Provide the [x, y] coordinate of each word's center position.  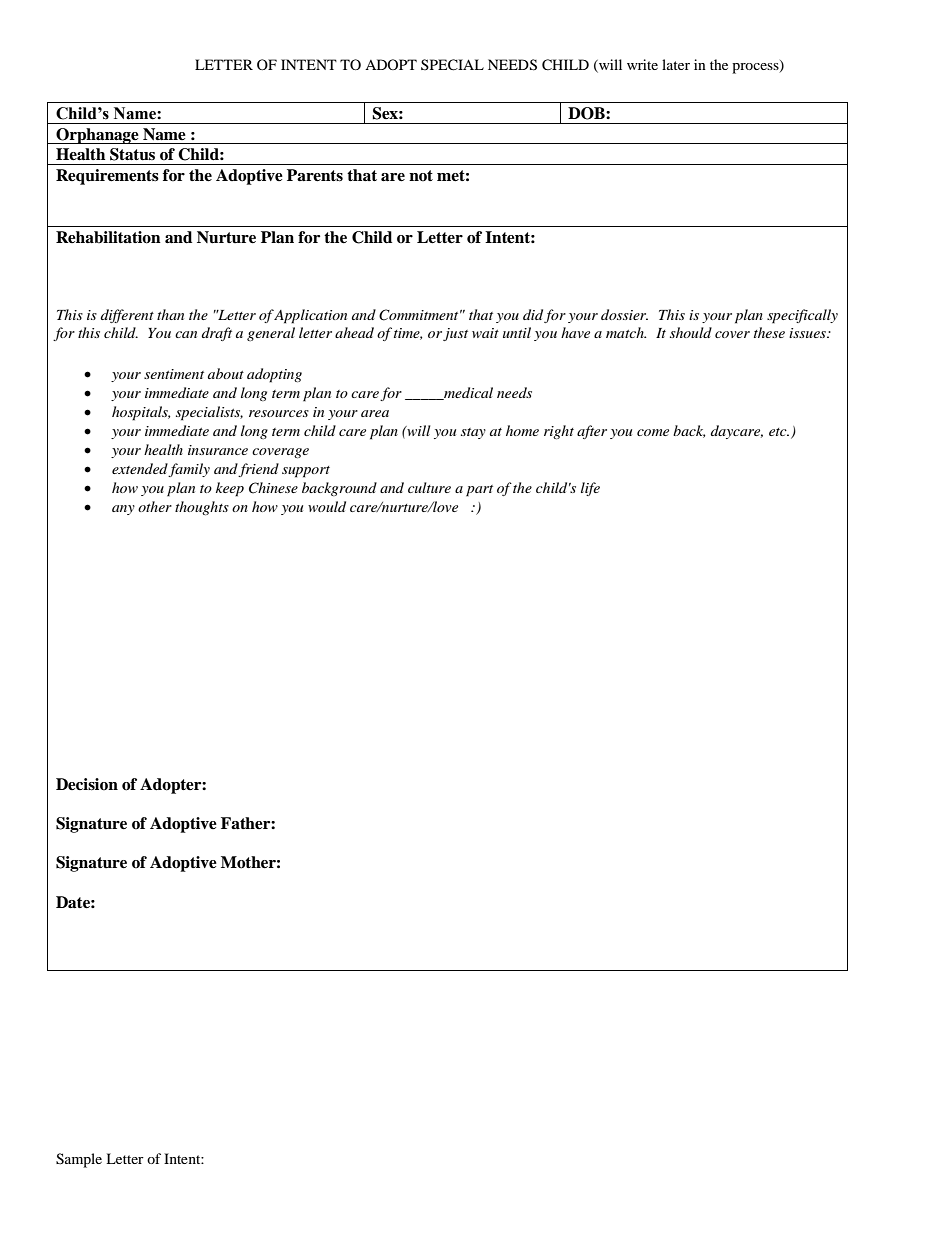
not [421, 176]
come [653, 432]
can [186, 334]
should [691, 332]
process [756, 67]
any [123, 510]
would [327, 506]
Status [132, 154]
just [455, 334]
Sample [79, 1160]
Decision [87, 784]
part [479, 491]
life [590, 489]
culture [429, 487]
